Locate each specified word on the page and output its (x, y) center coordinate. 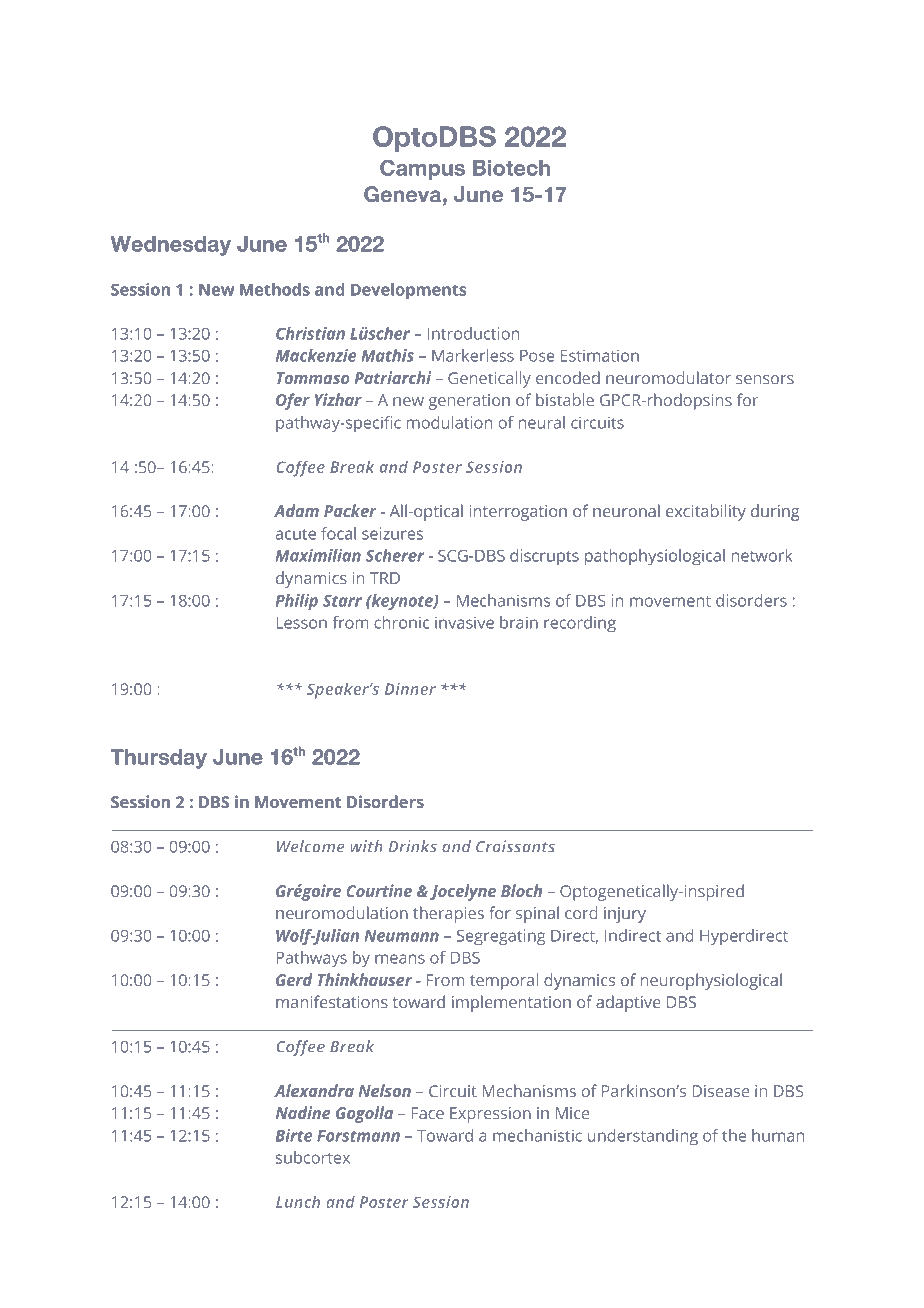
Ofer (293, 401)
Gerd (294, 979)
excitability (706, 512)
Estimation (600, 355)
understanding (643, 1137)
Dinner (410, 689)
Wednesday (170, 246)
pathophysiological (655, 557)
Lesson (301, 623)
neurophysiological (711, 981)
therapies (448, 914)
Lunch (298, 1202)
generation (469, 402)
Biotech (511, 168)
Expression (490, 1115)
